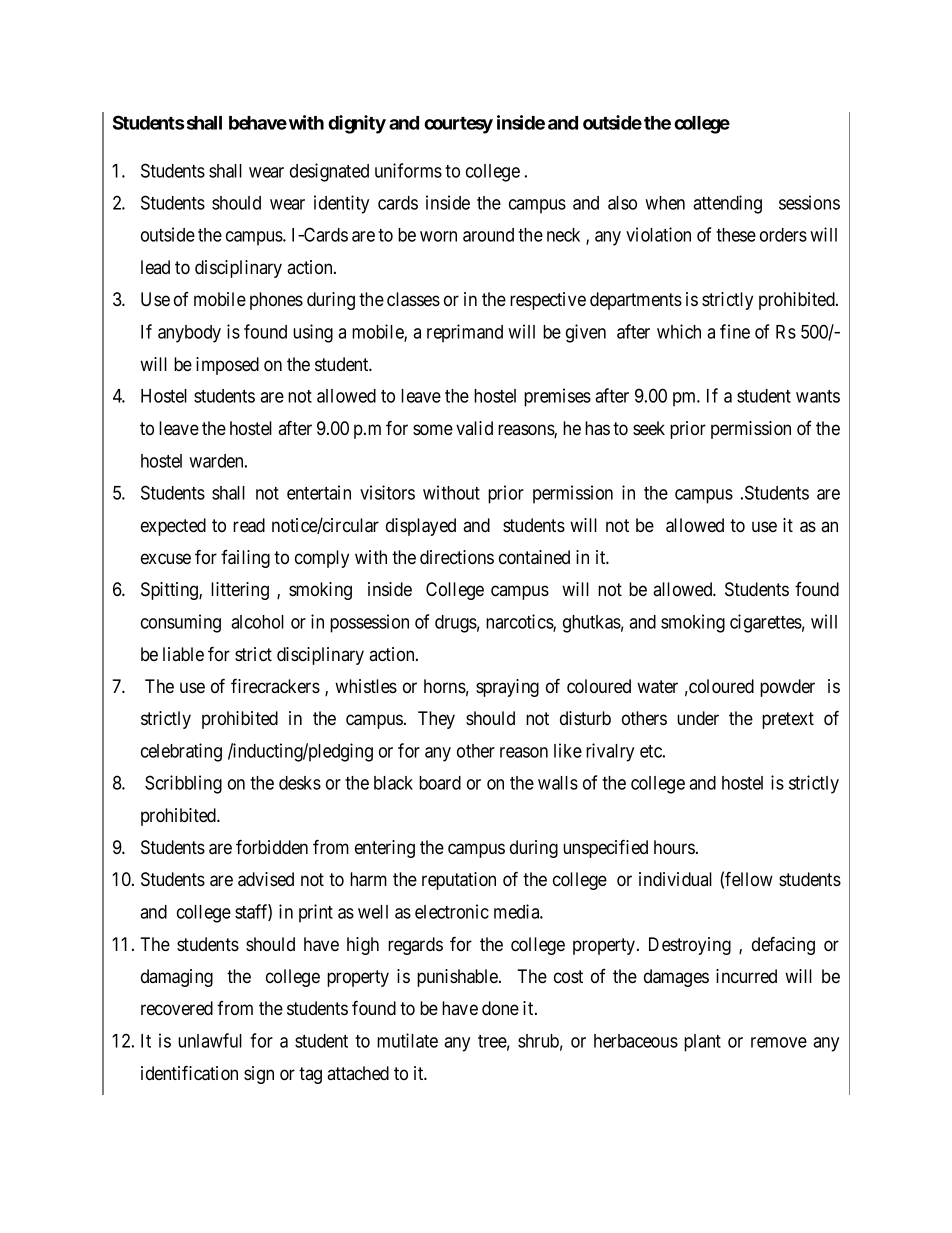 This screenshot has width=952, height=1233. I want to click on reputation, so click(459, 881).
